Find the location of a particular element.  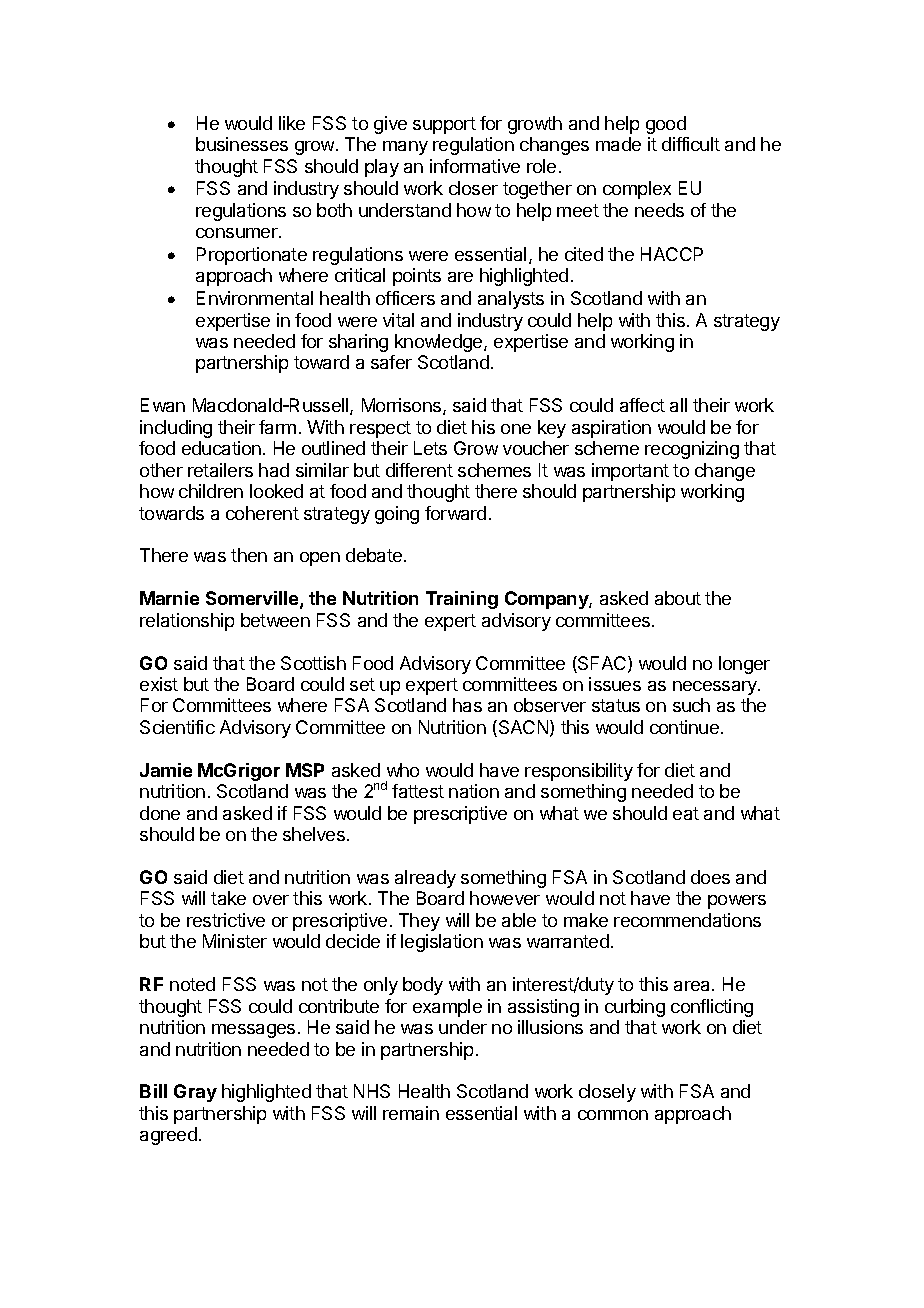

does is located at coordinates (710, 877).
